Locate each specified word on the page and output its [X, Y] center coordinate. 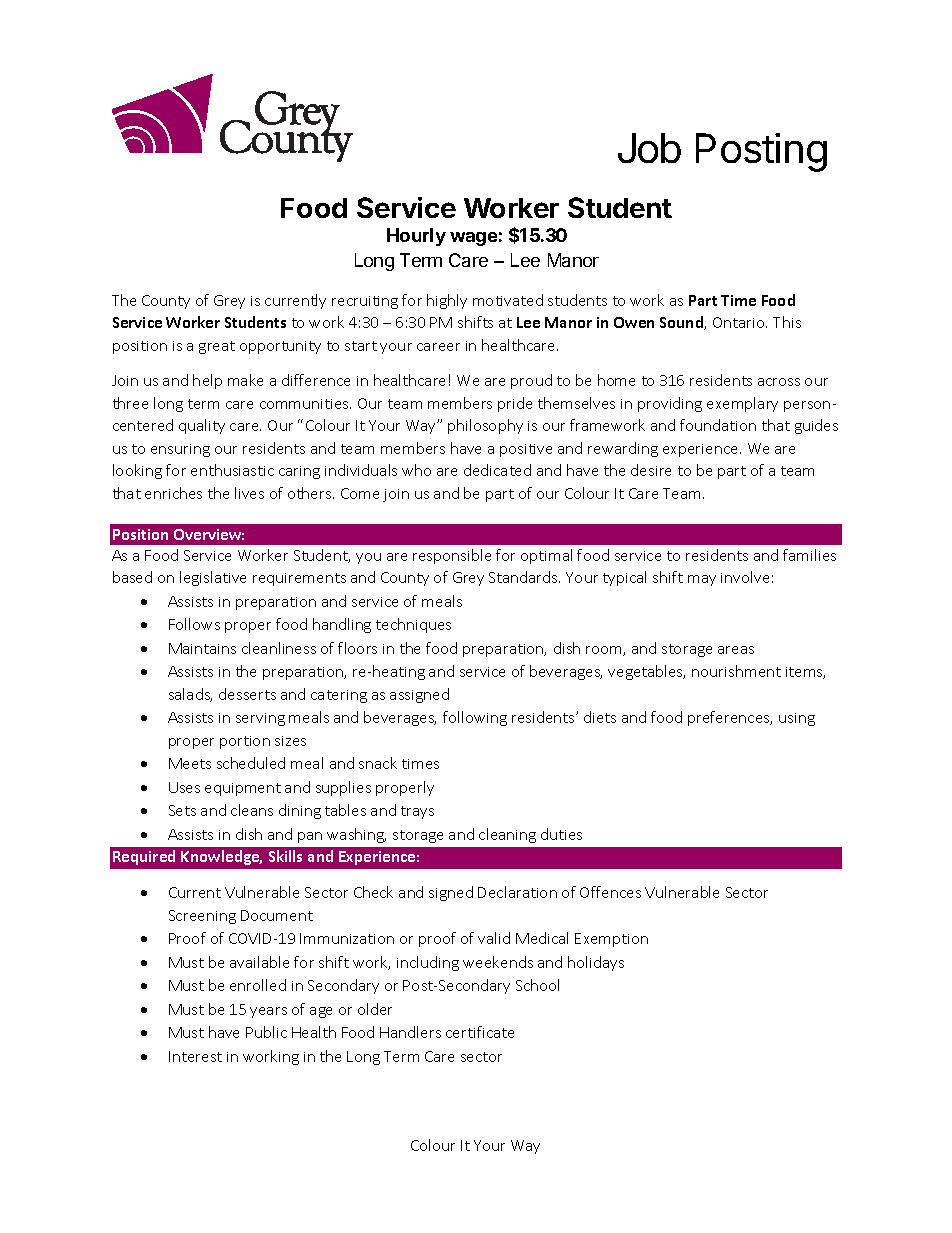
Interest [195, 1056]
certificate [480, 1032]
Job [649, 148]
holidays [596, 963]
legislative [213, 578]
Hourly [416, 237]
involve [745, 577]
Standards [524, 577]
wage [473, 239]
